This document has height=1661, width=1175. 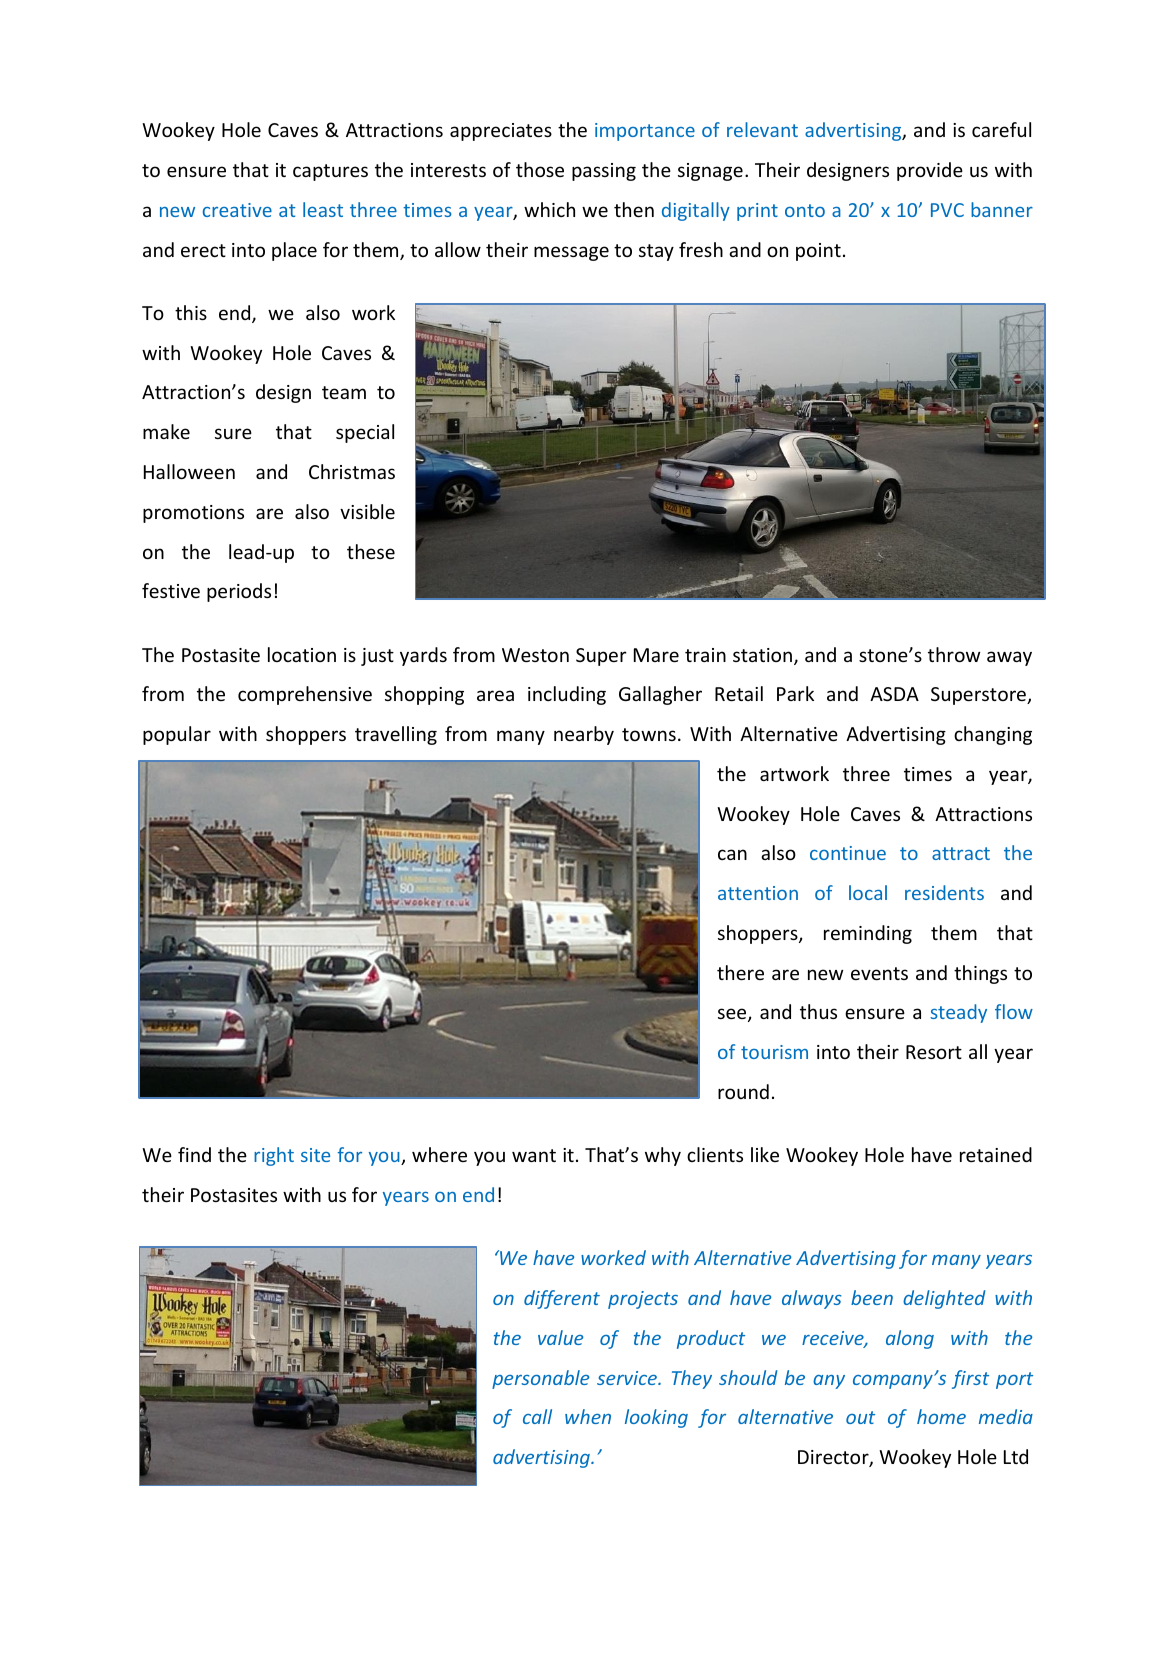 I want to click on right, so click(x=274, y=1156).
